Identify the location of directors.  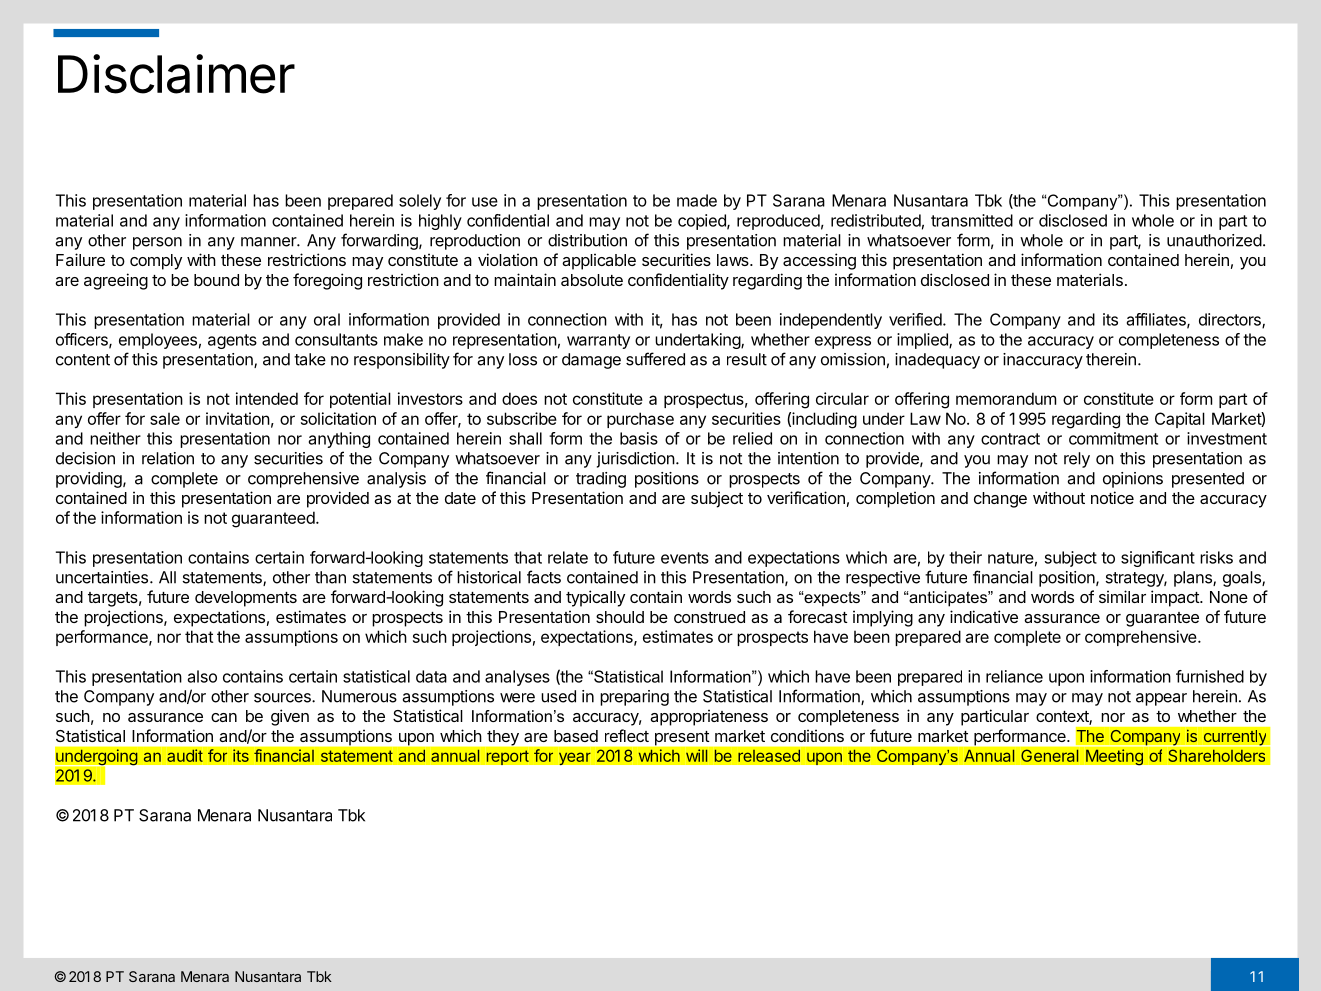
(1231, 320).
